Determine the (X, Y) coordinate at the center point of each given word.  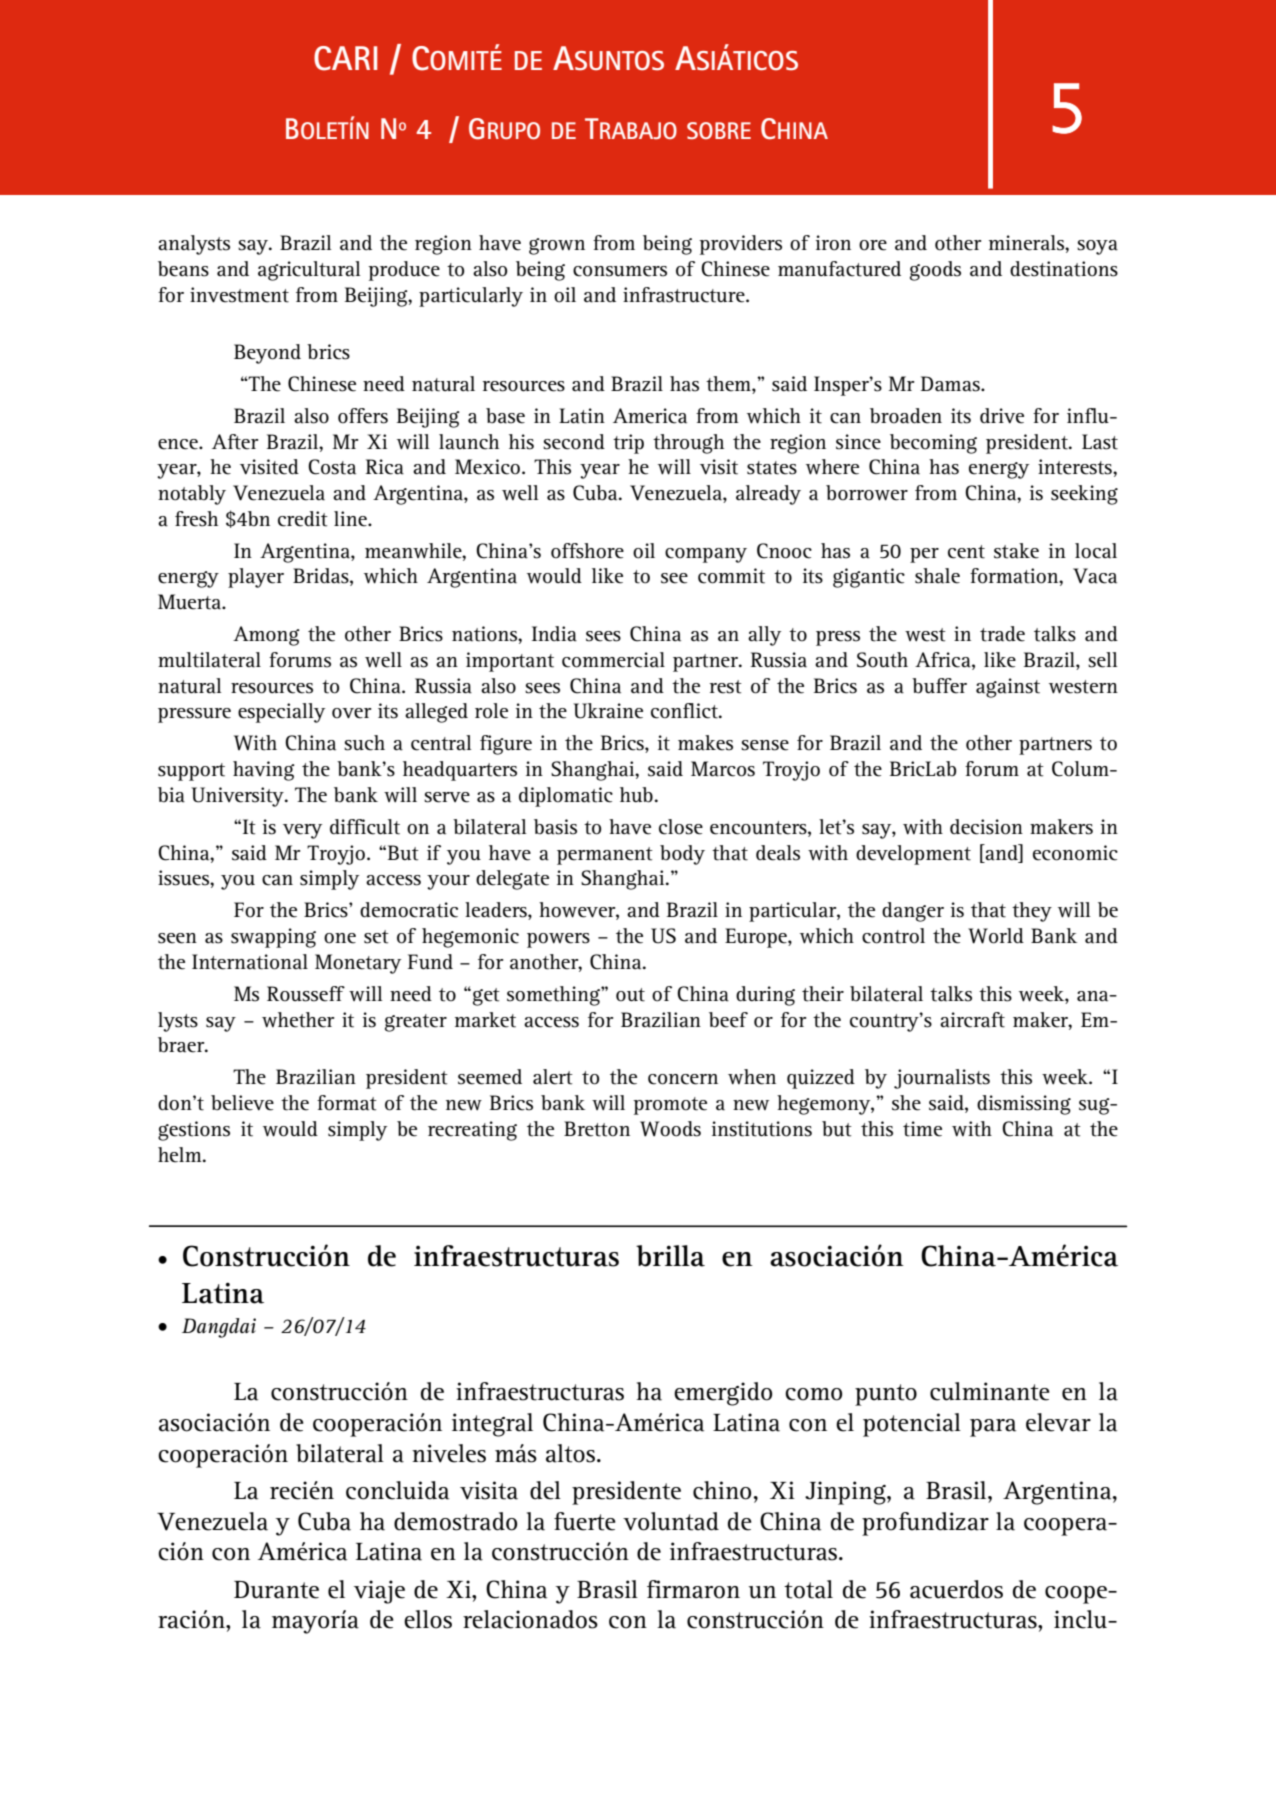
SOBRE (719, 130)
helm (181, 1155)
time (922, 1129)
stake (1016, 551)
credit (303, 519)
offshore (587, 551)
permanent (605, 856)
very (302, 831)
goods (935, 271)
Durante (276, 1590)
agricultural (309, 271)
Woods (670, 1129)
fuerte (585, 1521)
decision (986, 827)
